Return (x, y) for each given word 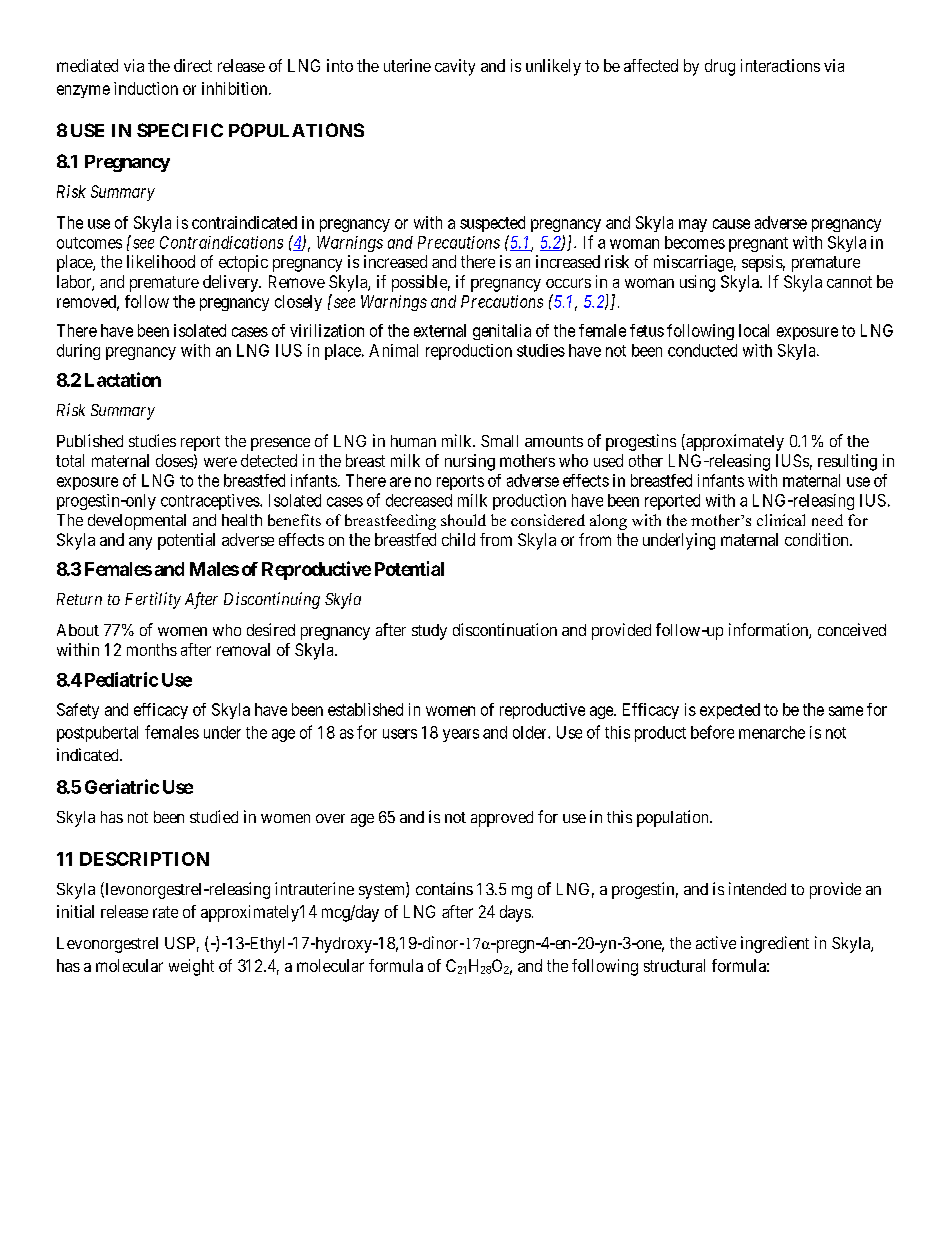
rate (165, 912)
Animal (393, 350)
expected (730, 711)
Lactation (123, 379)
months (152, 649)
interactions (780, 65)
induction (146, 88)
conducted (702, 350)
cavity (455, 67)
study (429, 632)
